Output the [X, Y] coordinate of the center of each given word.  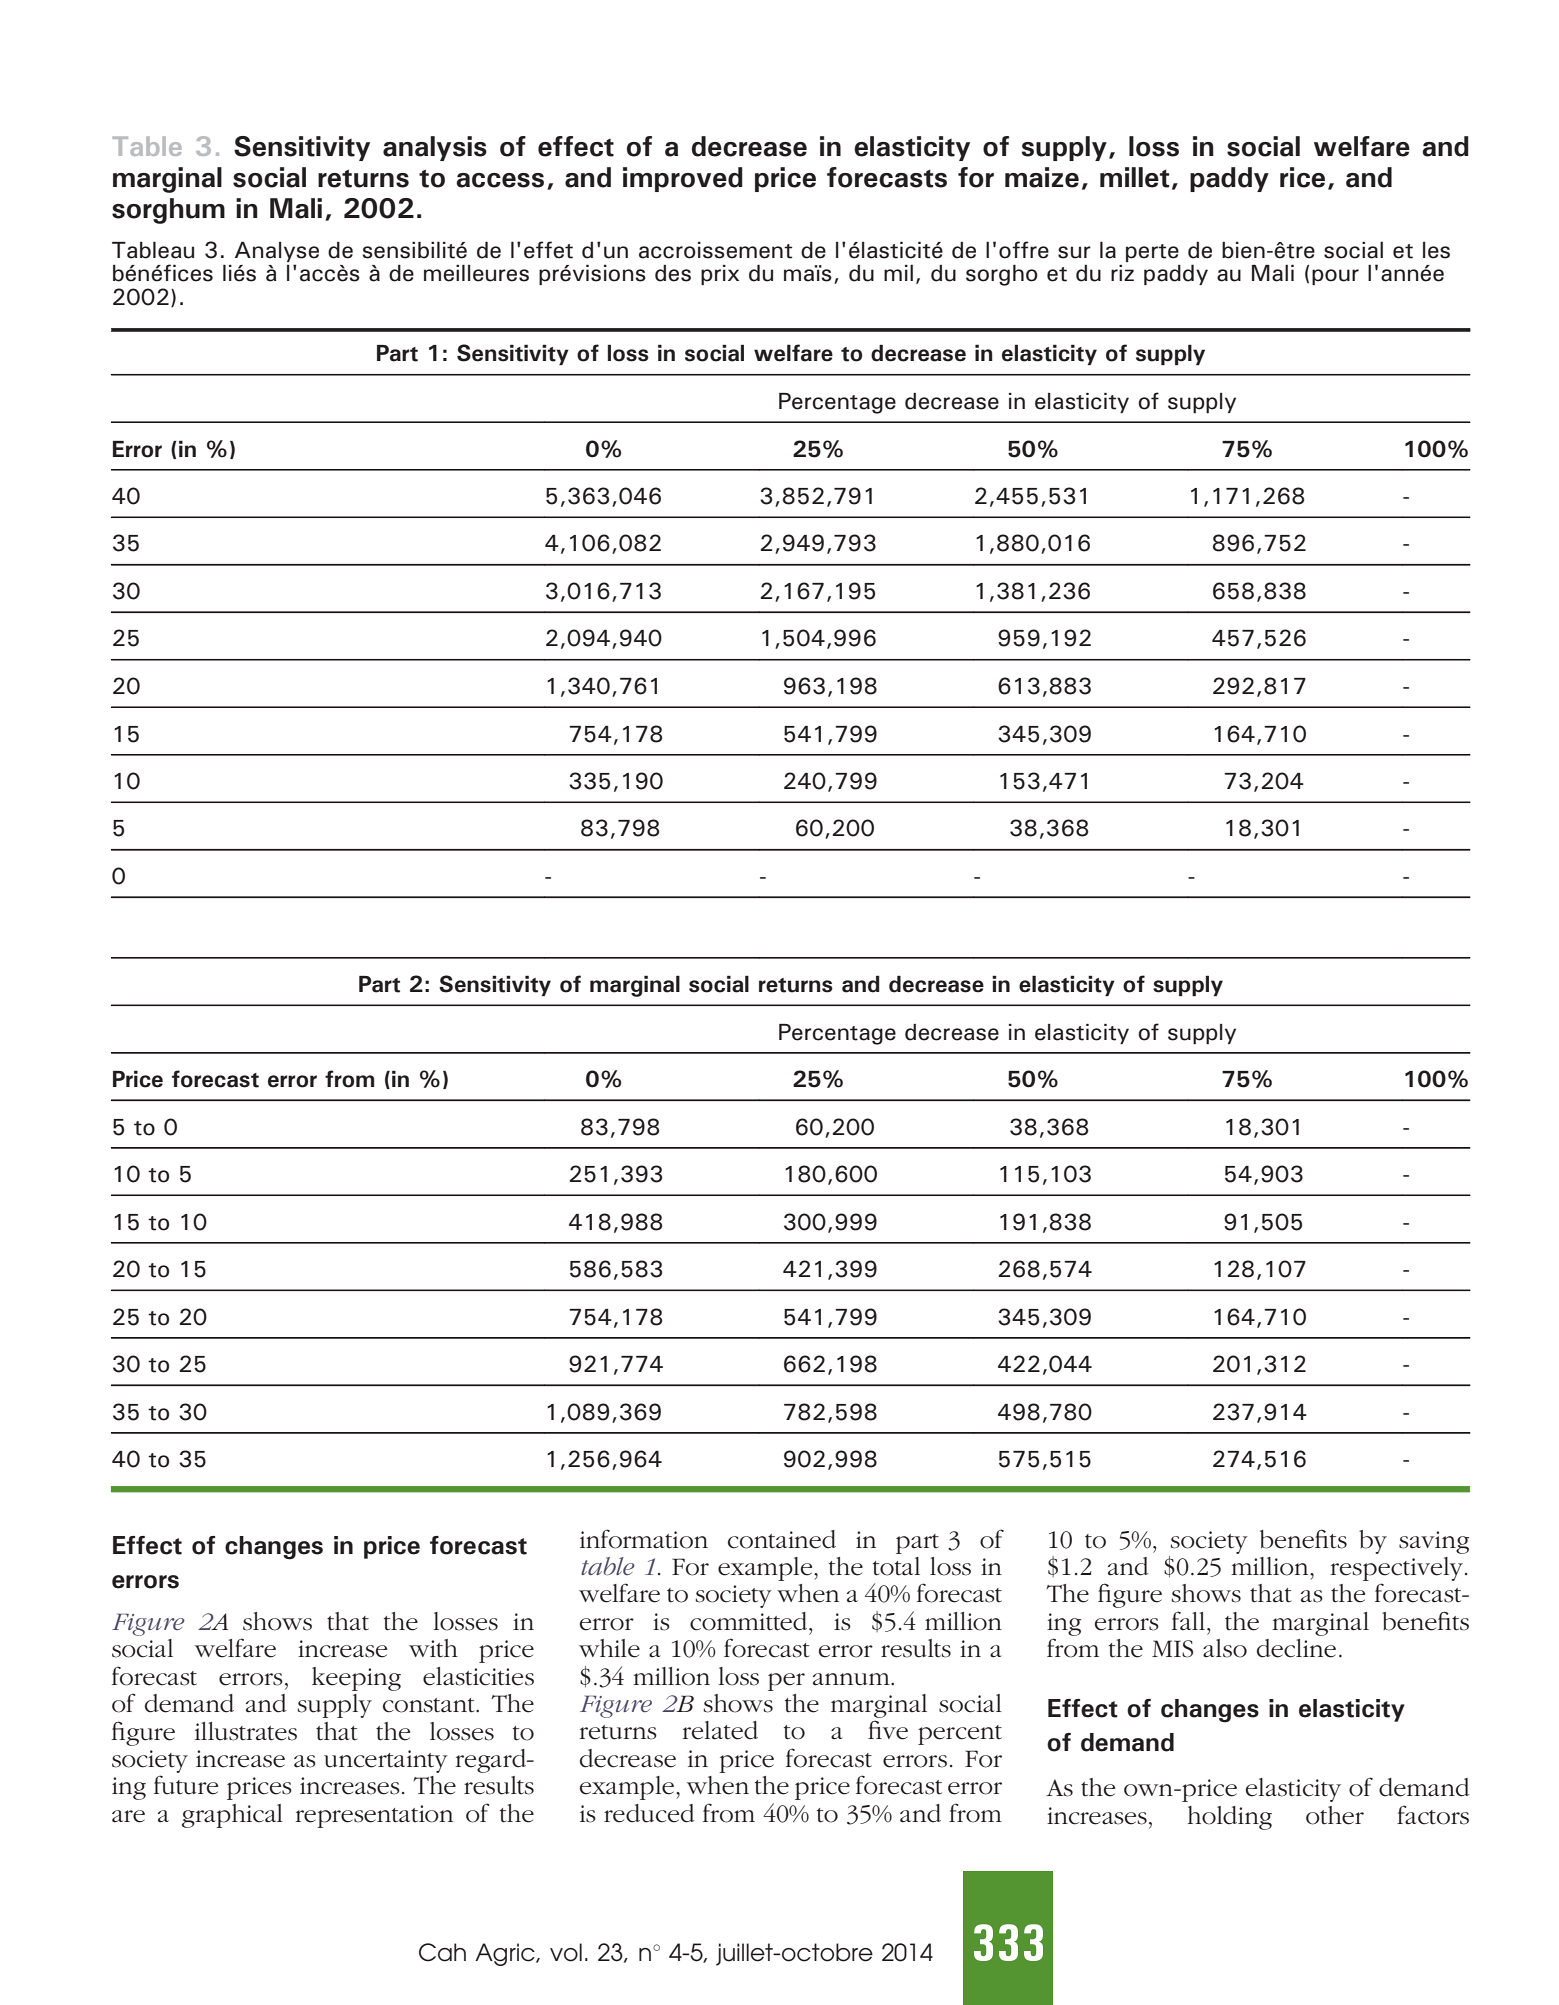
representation [374, 1816]
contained [782, 1539]
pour [1335, 277]
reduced [649, 1813]
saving [1434, 1542]
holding [1230, 1818]
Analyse [277, 252]
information [644, 1539]
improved [683, 179]
